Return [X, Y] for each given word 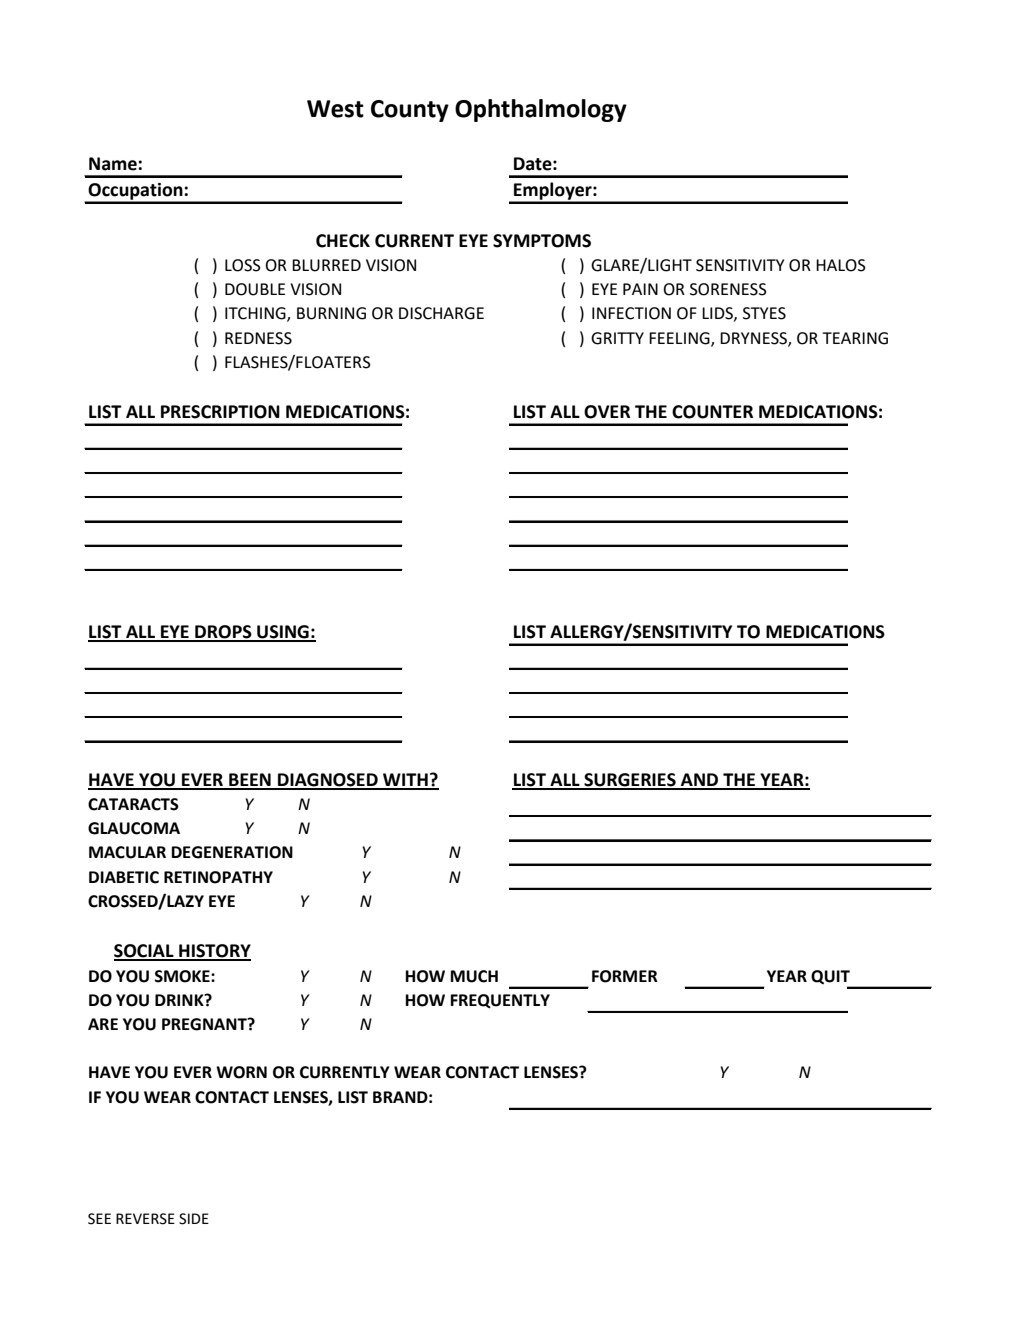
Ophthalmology [541, 110]
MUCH [474, 976]
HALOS [841, 265]
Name [114, 164]
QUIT [830, 977]
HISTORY [214, 952]
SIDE [194, 1219]
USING [283, 633]
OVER [607, 412]
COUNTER [712, 412]
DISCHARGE [441, 313]
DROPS [223, 633]
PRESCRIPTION [220, 412]
